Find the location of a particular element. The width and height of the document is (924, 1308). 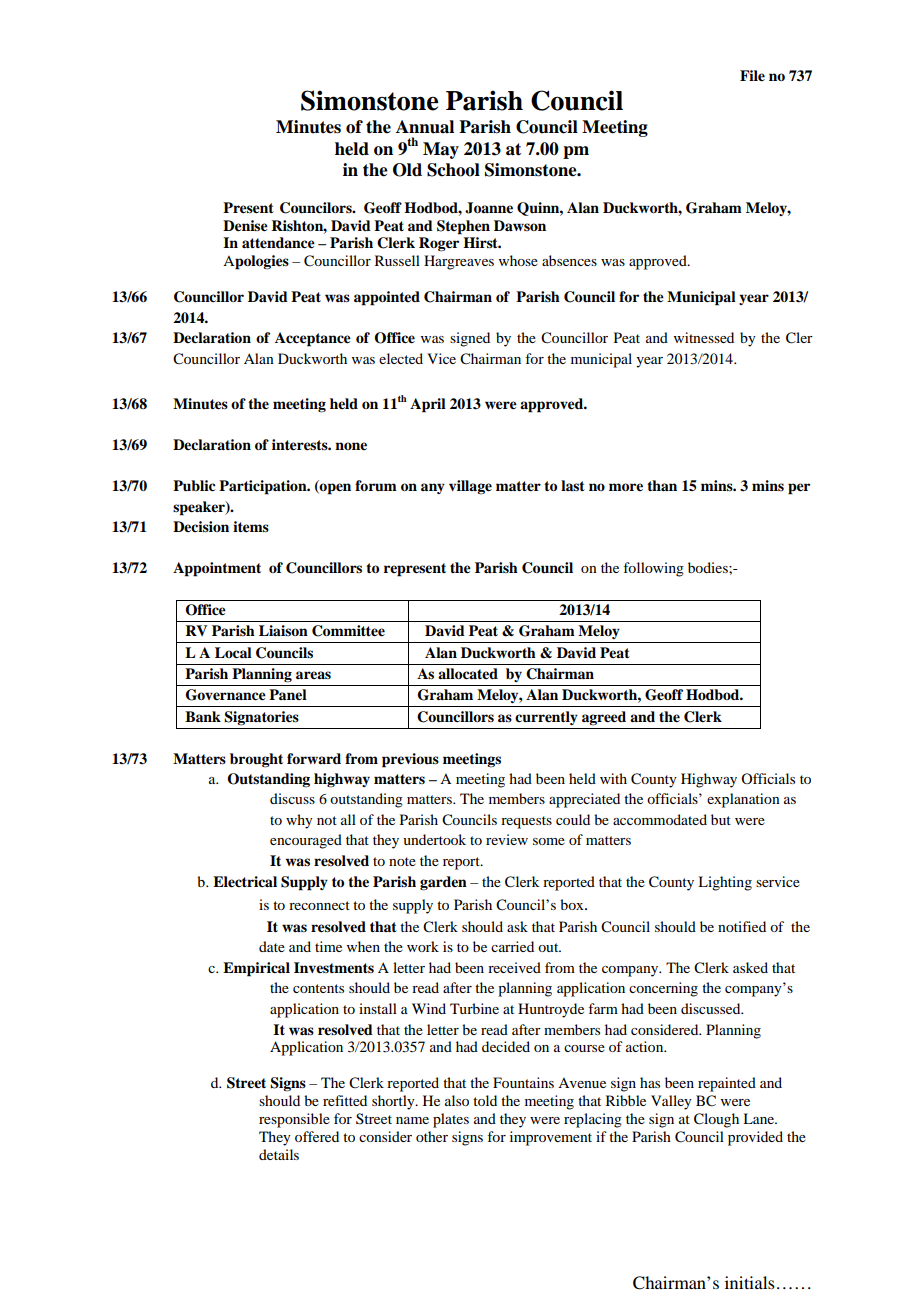

Denise is located at coordinates (245, 226).
